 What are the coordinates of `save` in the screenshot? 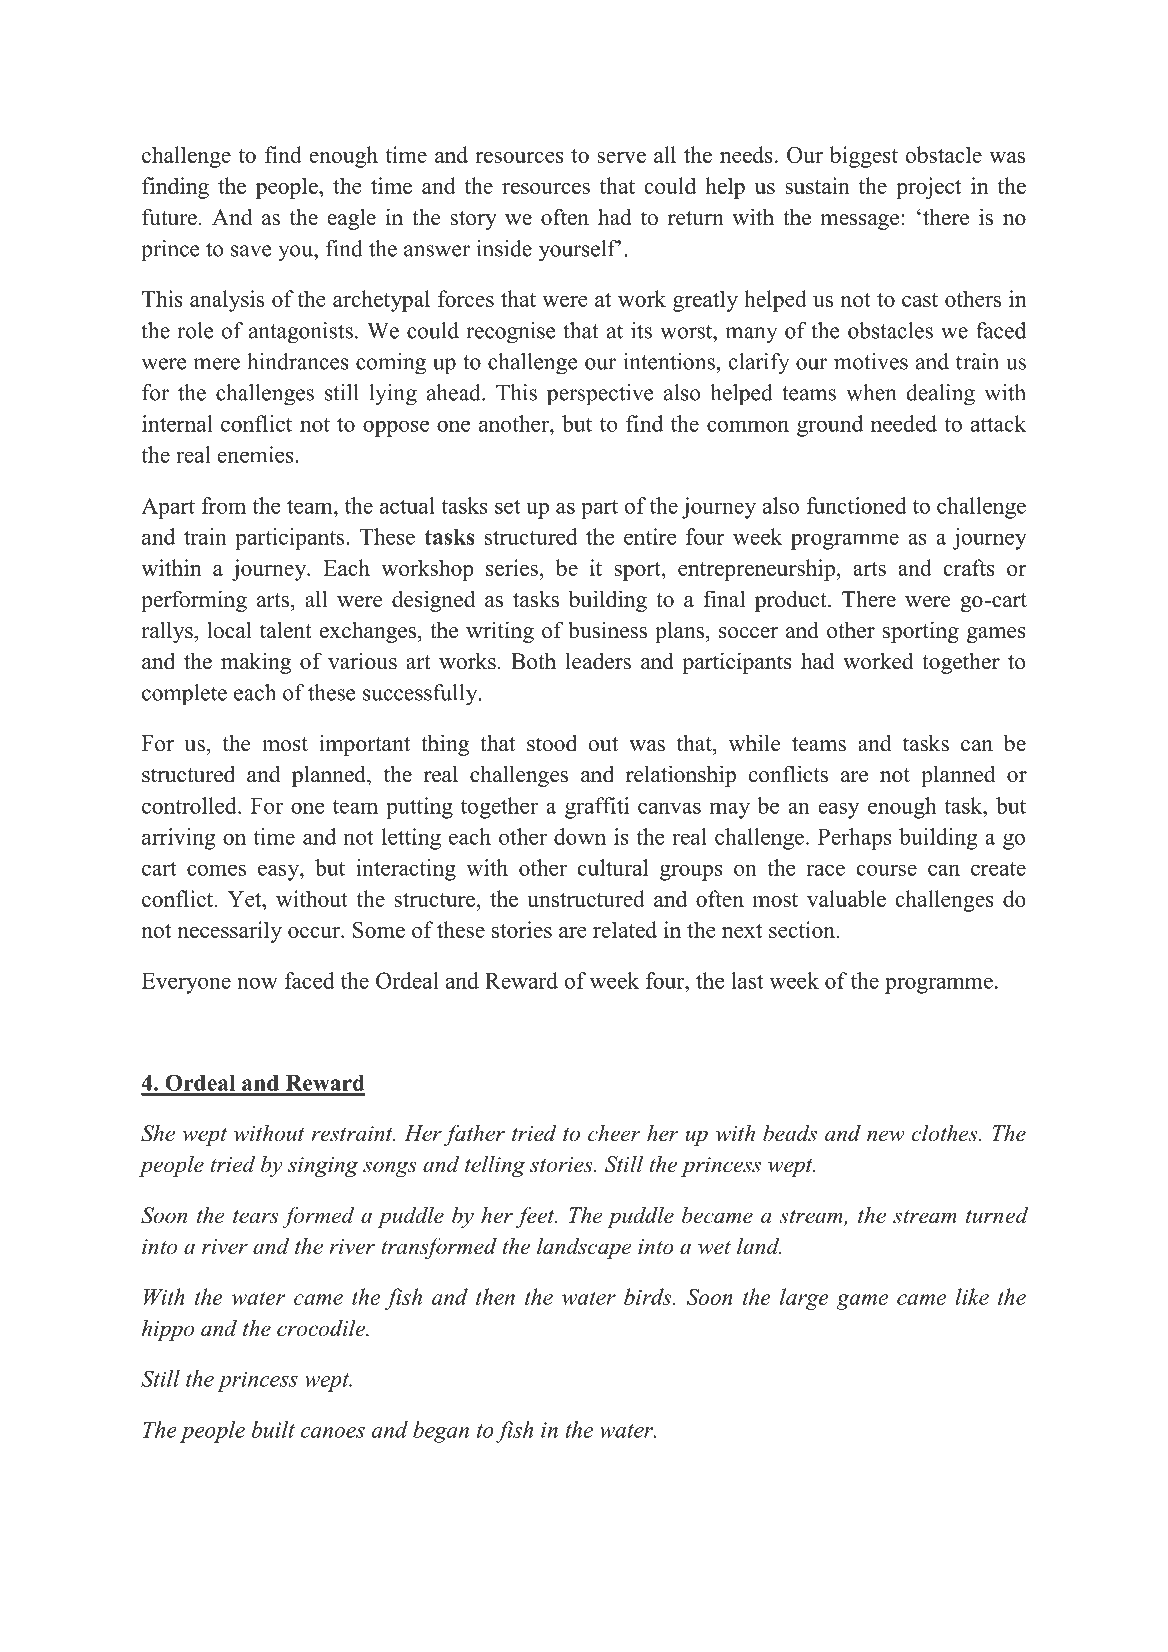 It's located at (251, 251).
